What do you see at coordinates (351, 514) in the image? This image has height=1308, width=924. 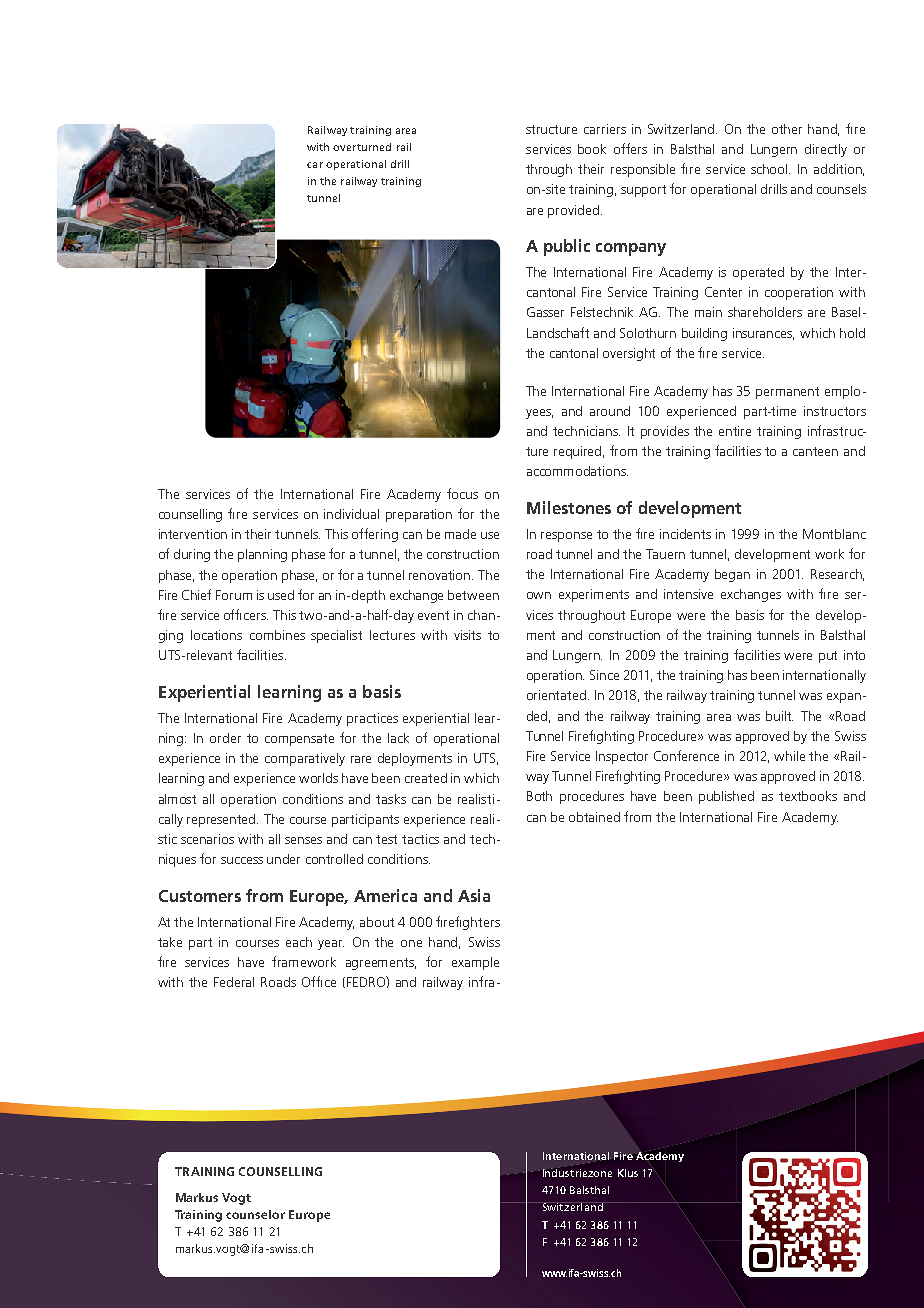 I see `individual` at bounding box center [351, 514].
